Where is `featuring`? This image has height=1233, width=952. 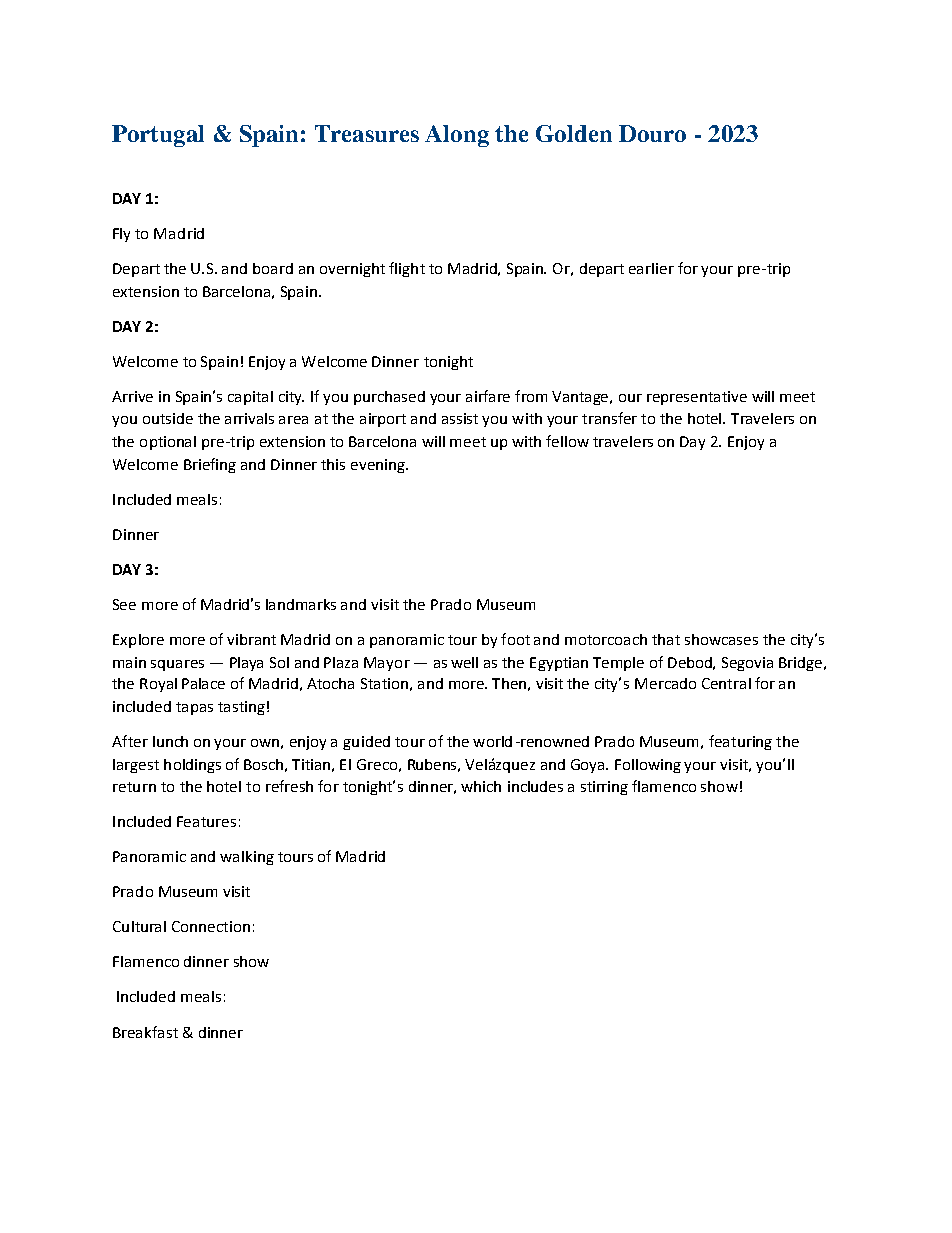
featuring is located at coordinates (740, 742).
